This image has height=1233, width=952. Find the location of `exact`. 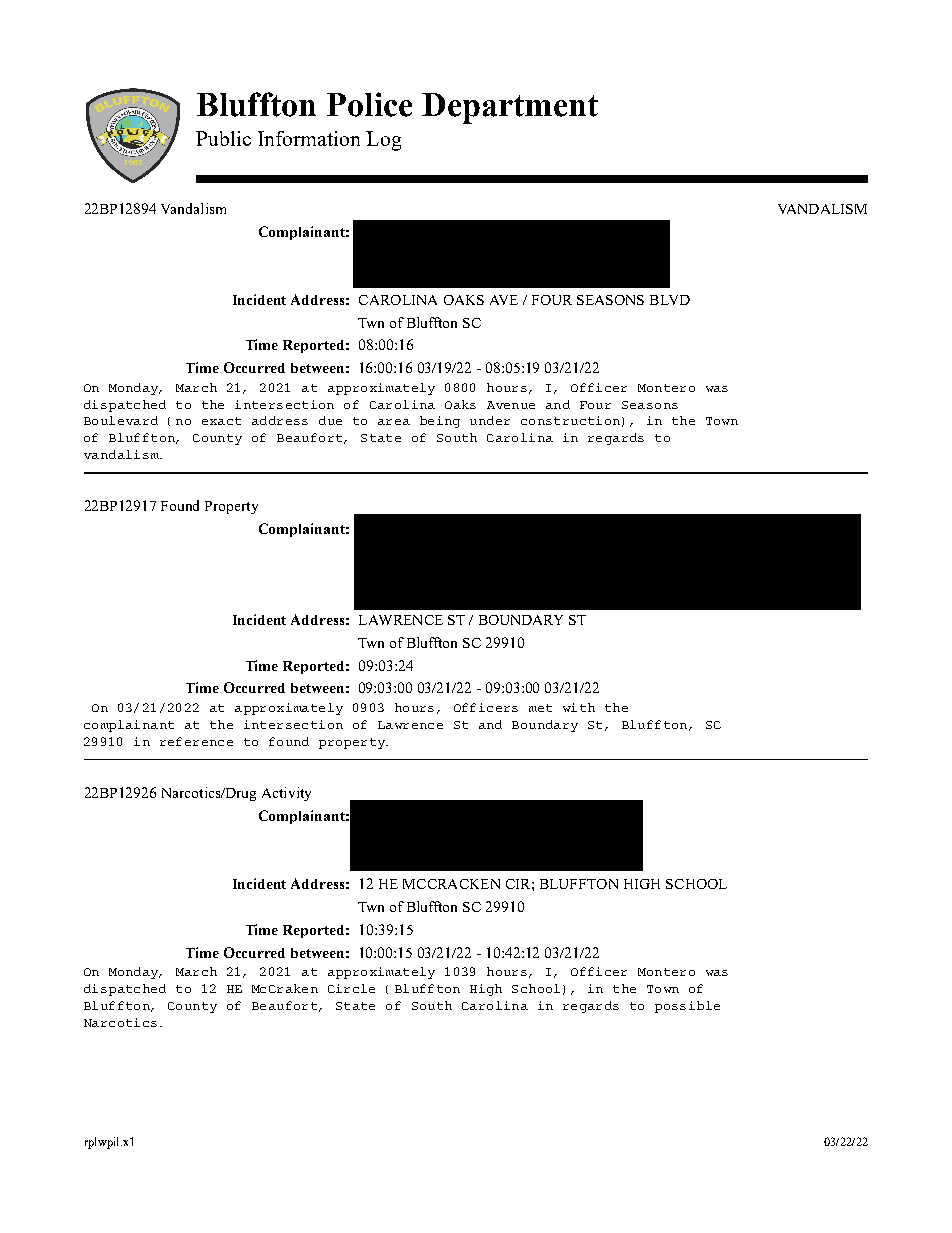

exact is located at coordinates (221, 421).
